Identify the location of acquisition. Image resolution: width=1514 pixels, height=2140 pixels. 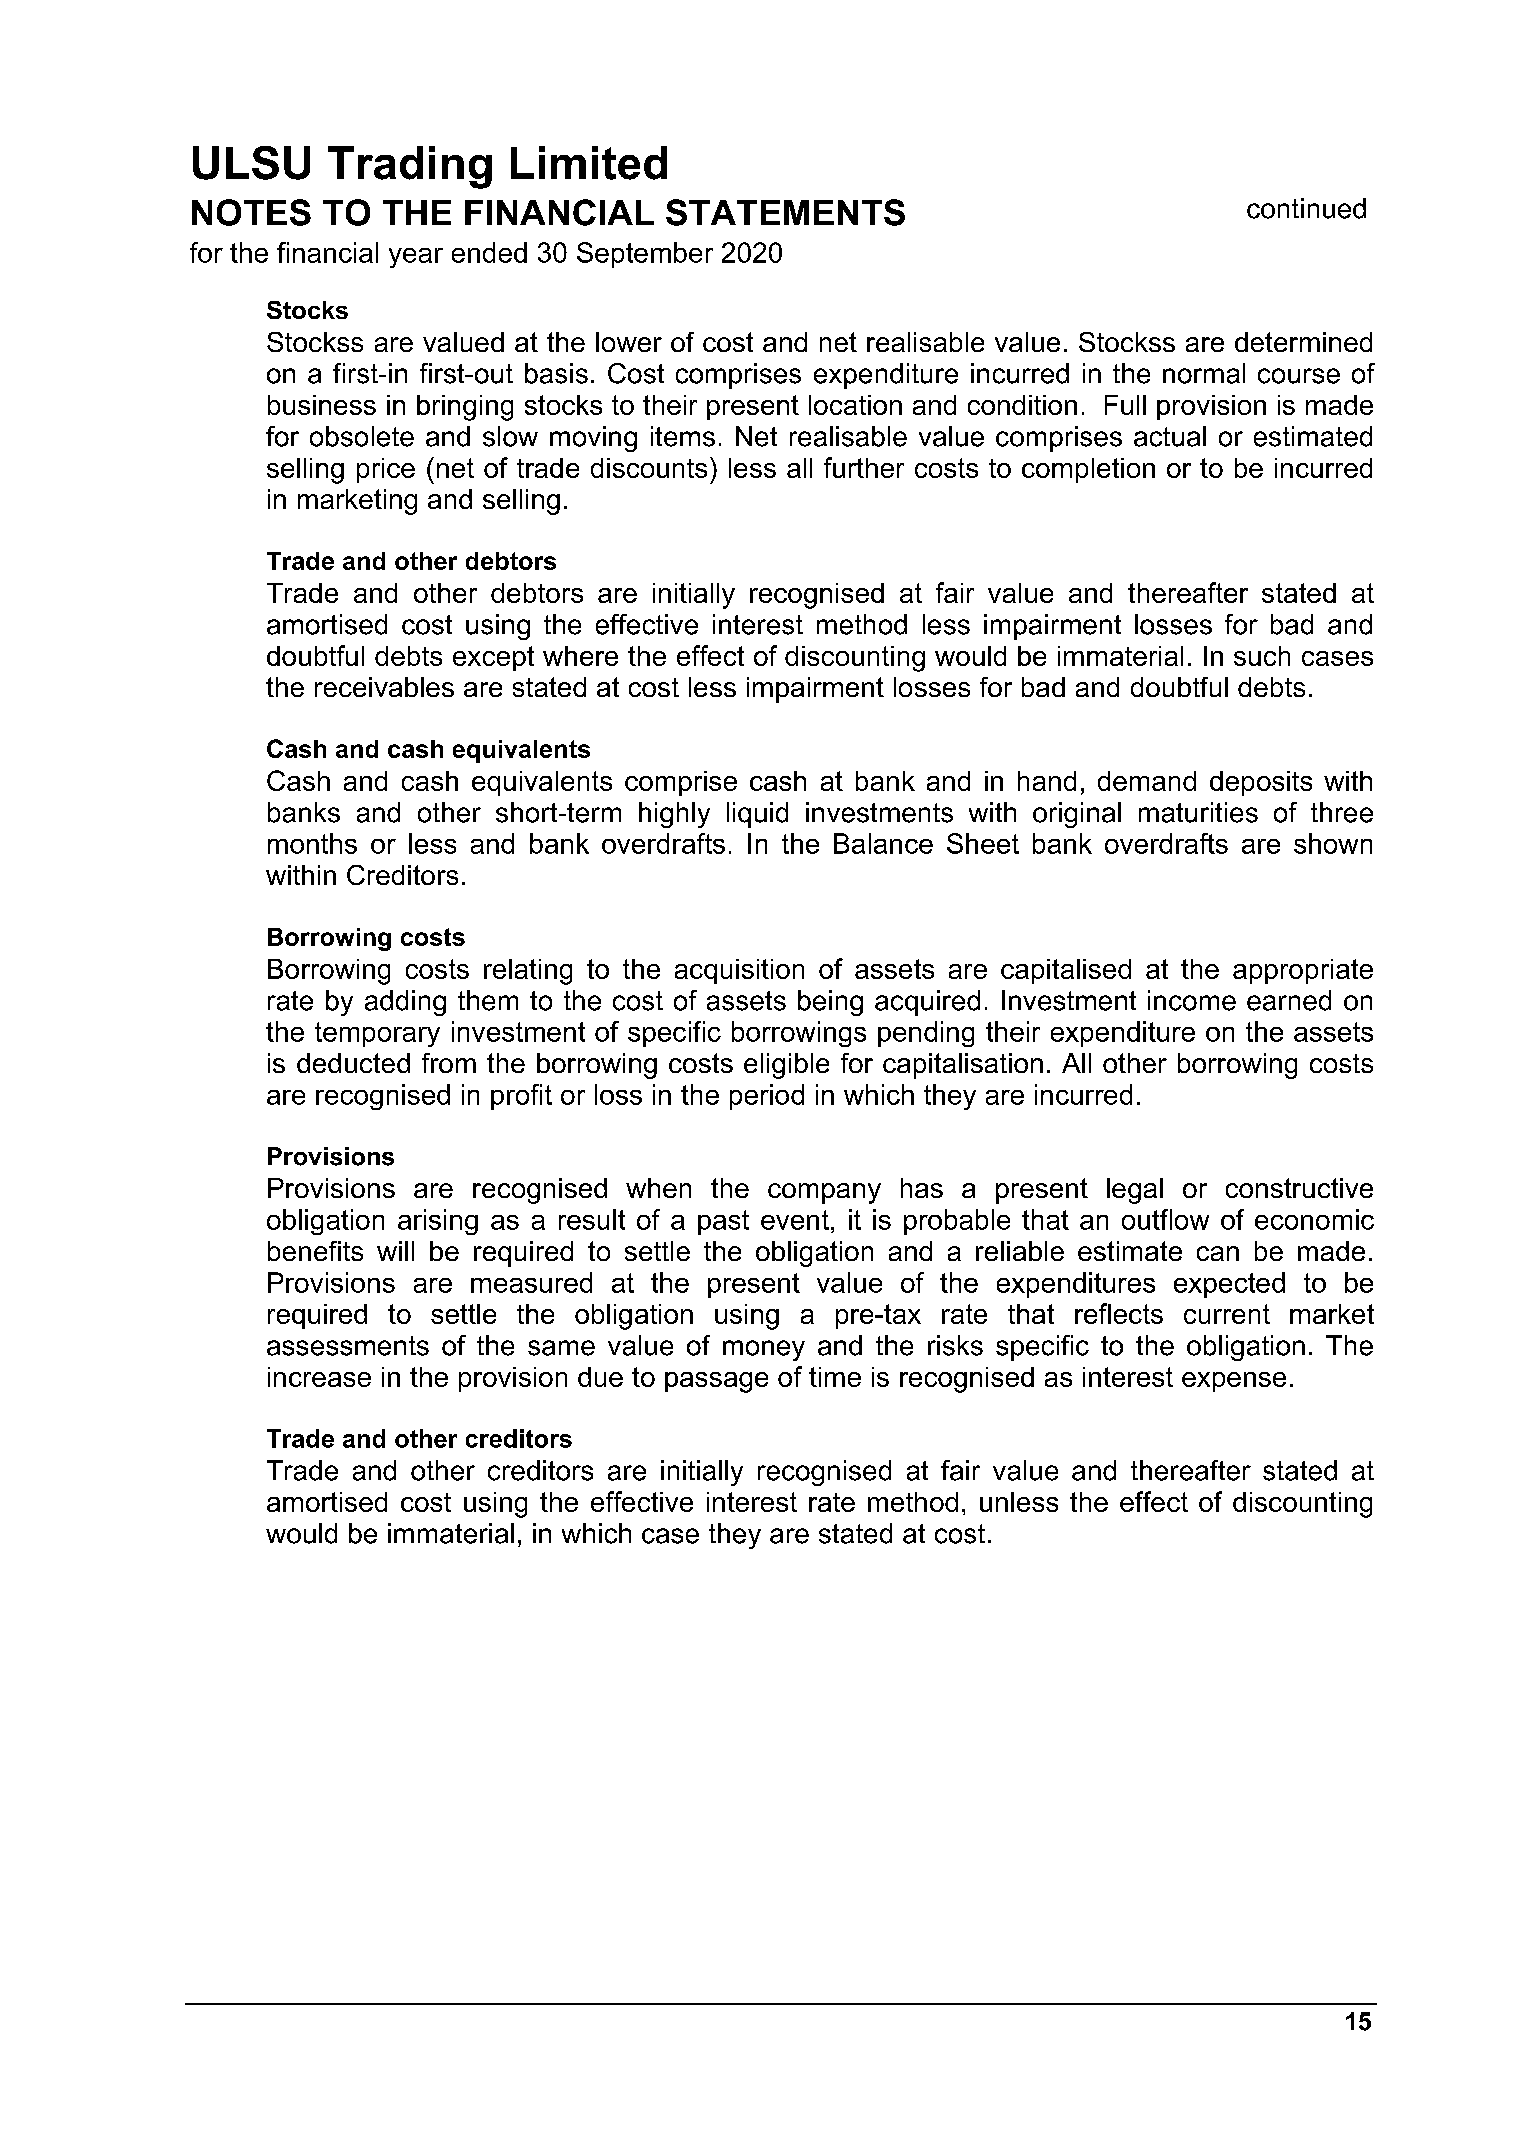
(739, 971).
